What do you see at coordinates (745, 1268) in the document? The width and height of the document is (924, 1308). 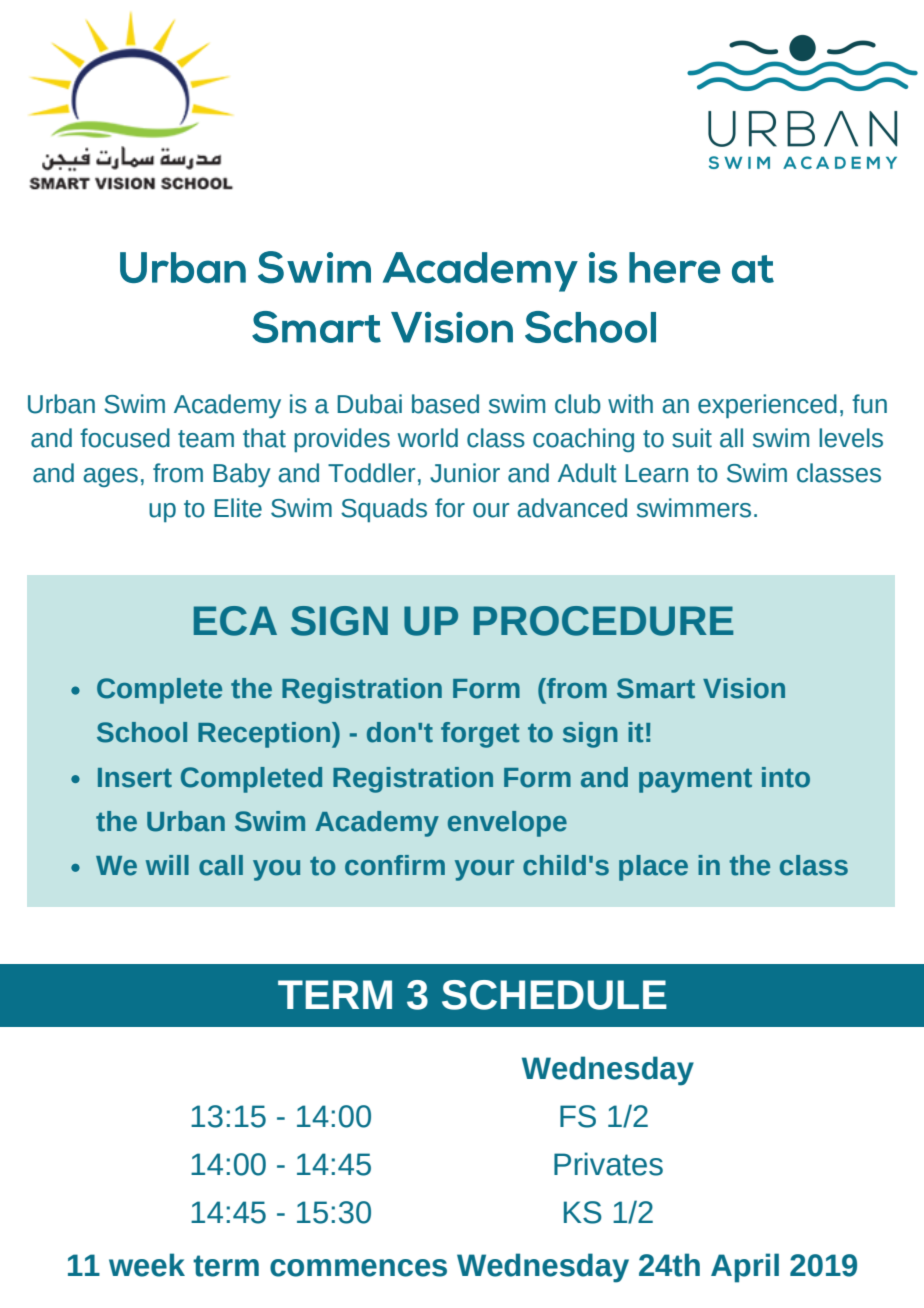 I see `April` at bounding box center [745, 1268].
